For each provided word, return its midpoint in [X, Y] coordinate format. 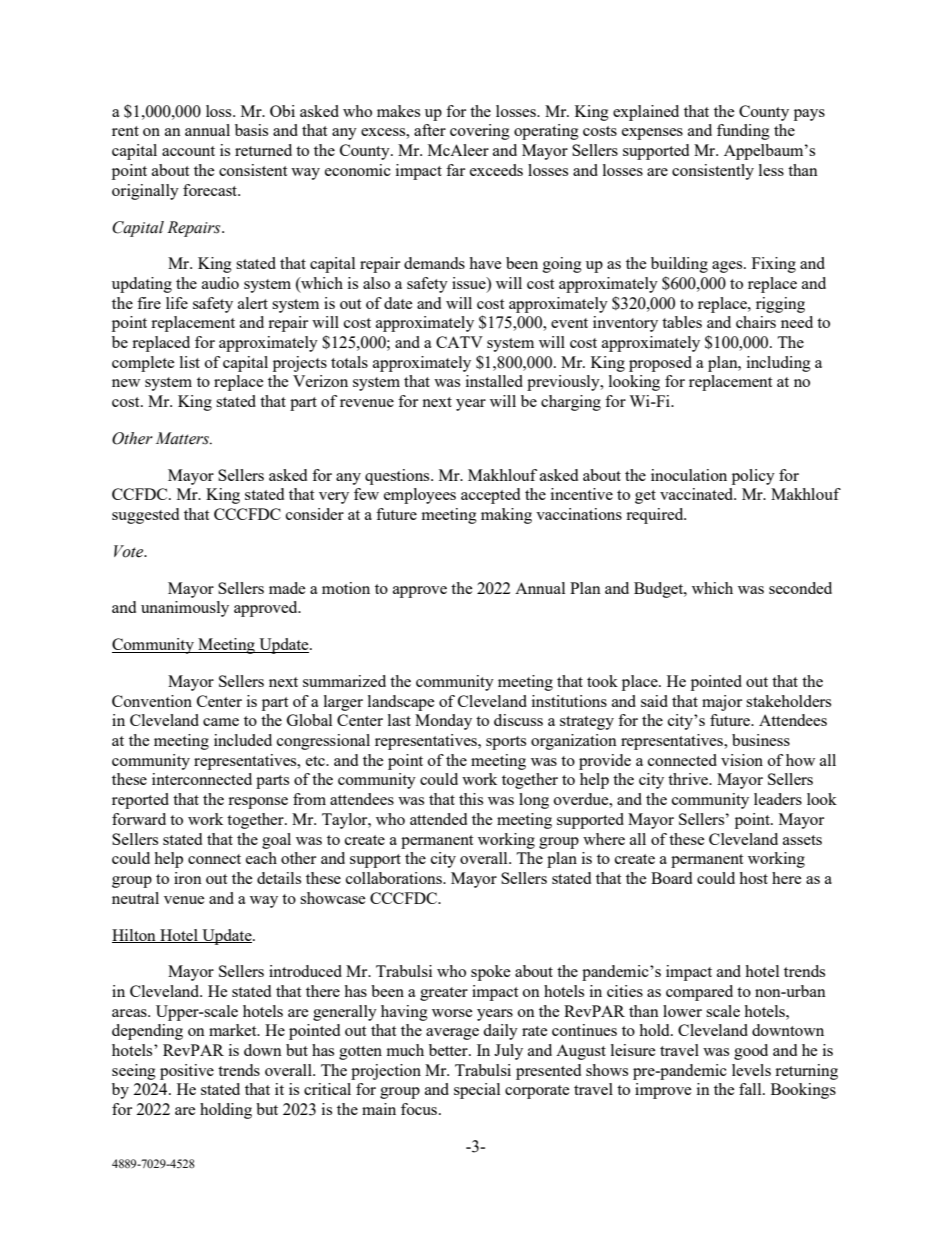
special [477, 1091]
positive [187, 1072]
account [188, 151]
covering [480, 132]
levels [751, 1070]
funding [743, 132]
